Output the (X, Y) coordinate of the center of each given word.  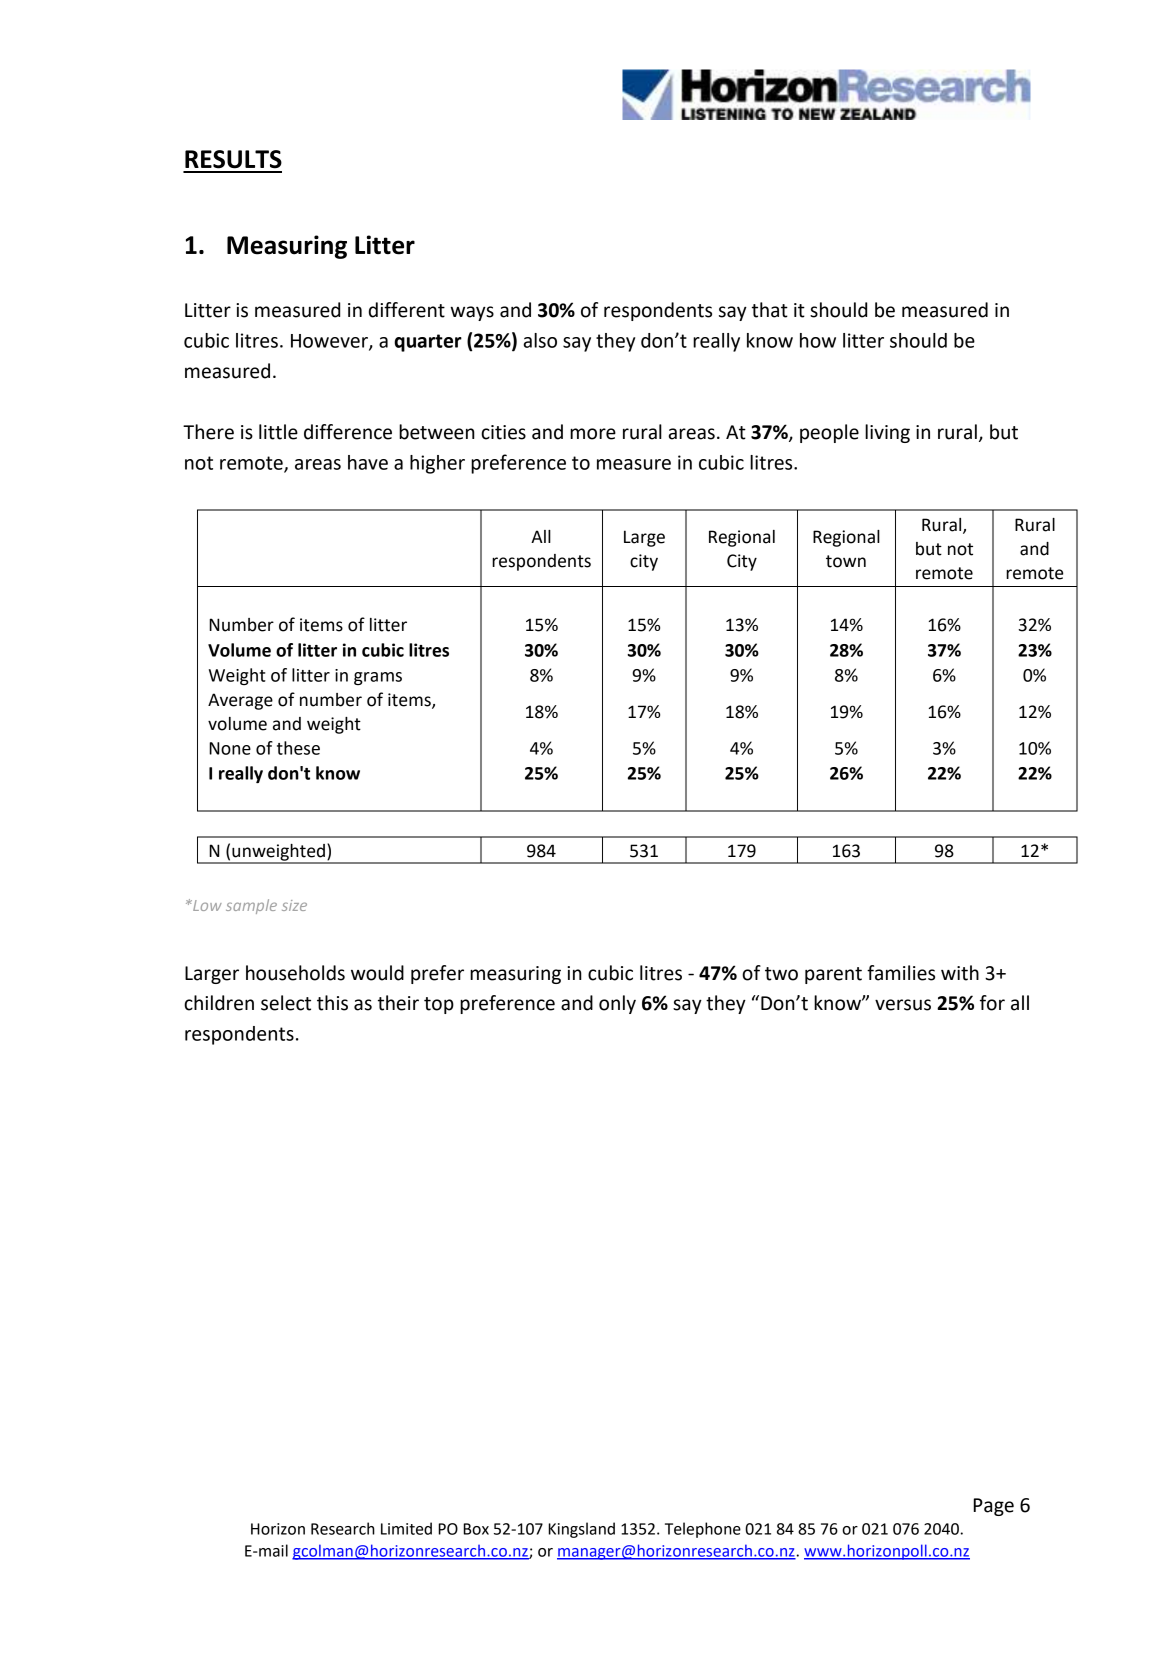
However (330, 342)
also (540, 340)
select (286, 1003)
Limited (406, 1528)
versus (903, 1005)
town (846, 561)
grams (378, 678)
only (617, 1004)
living (887, 433)
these (298, 748)
